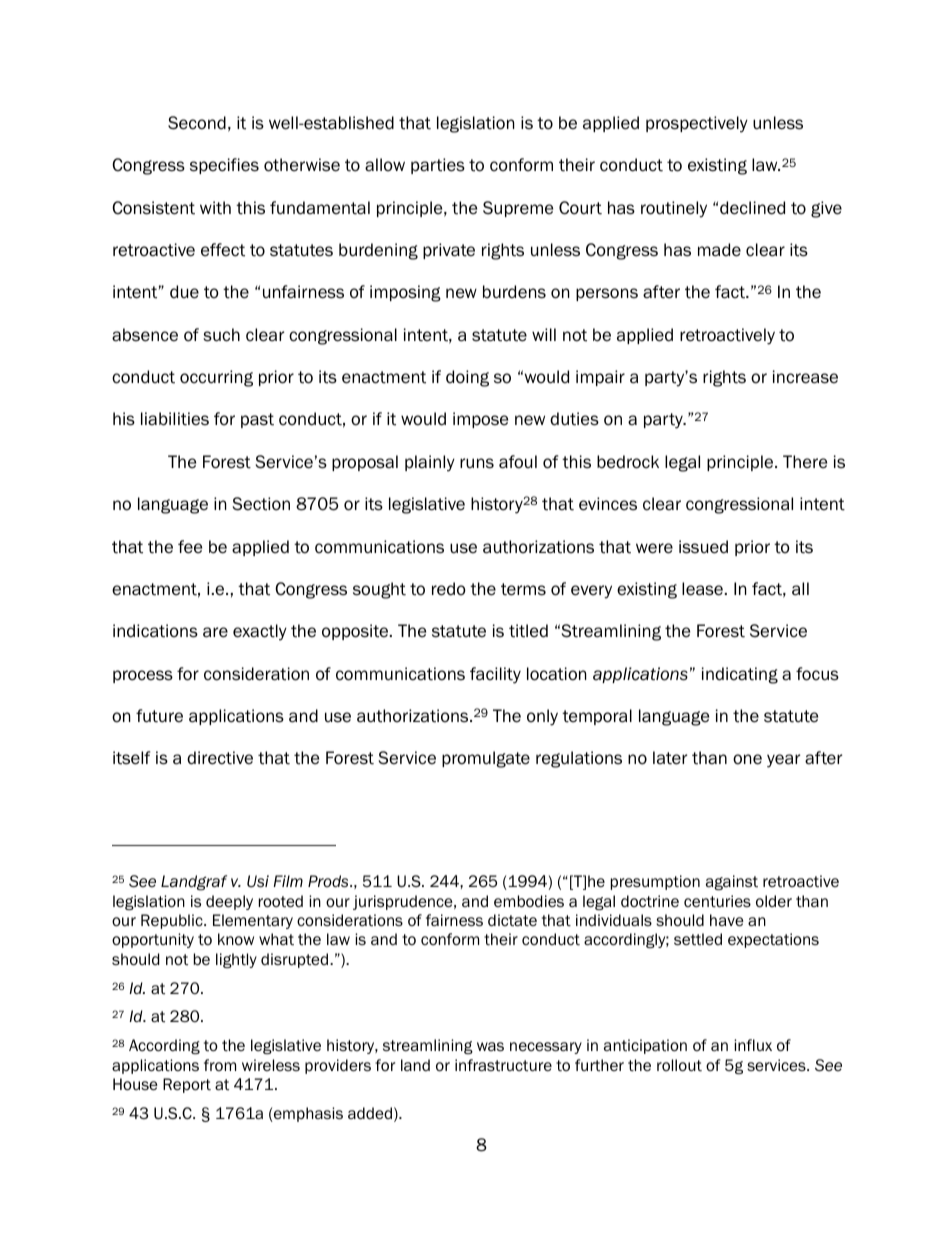 The width and height of the screenshot is (952, 1233). Describe the element at coordinates (215, 632) in the screenshot. I see `are` at that location.
